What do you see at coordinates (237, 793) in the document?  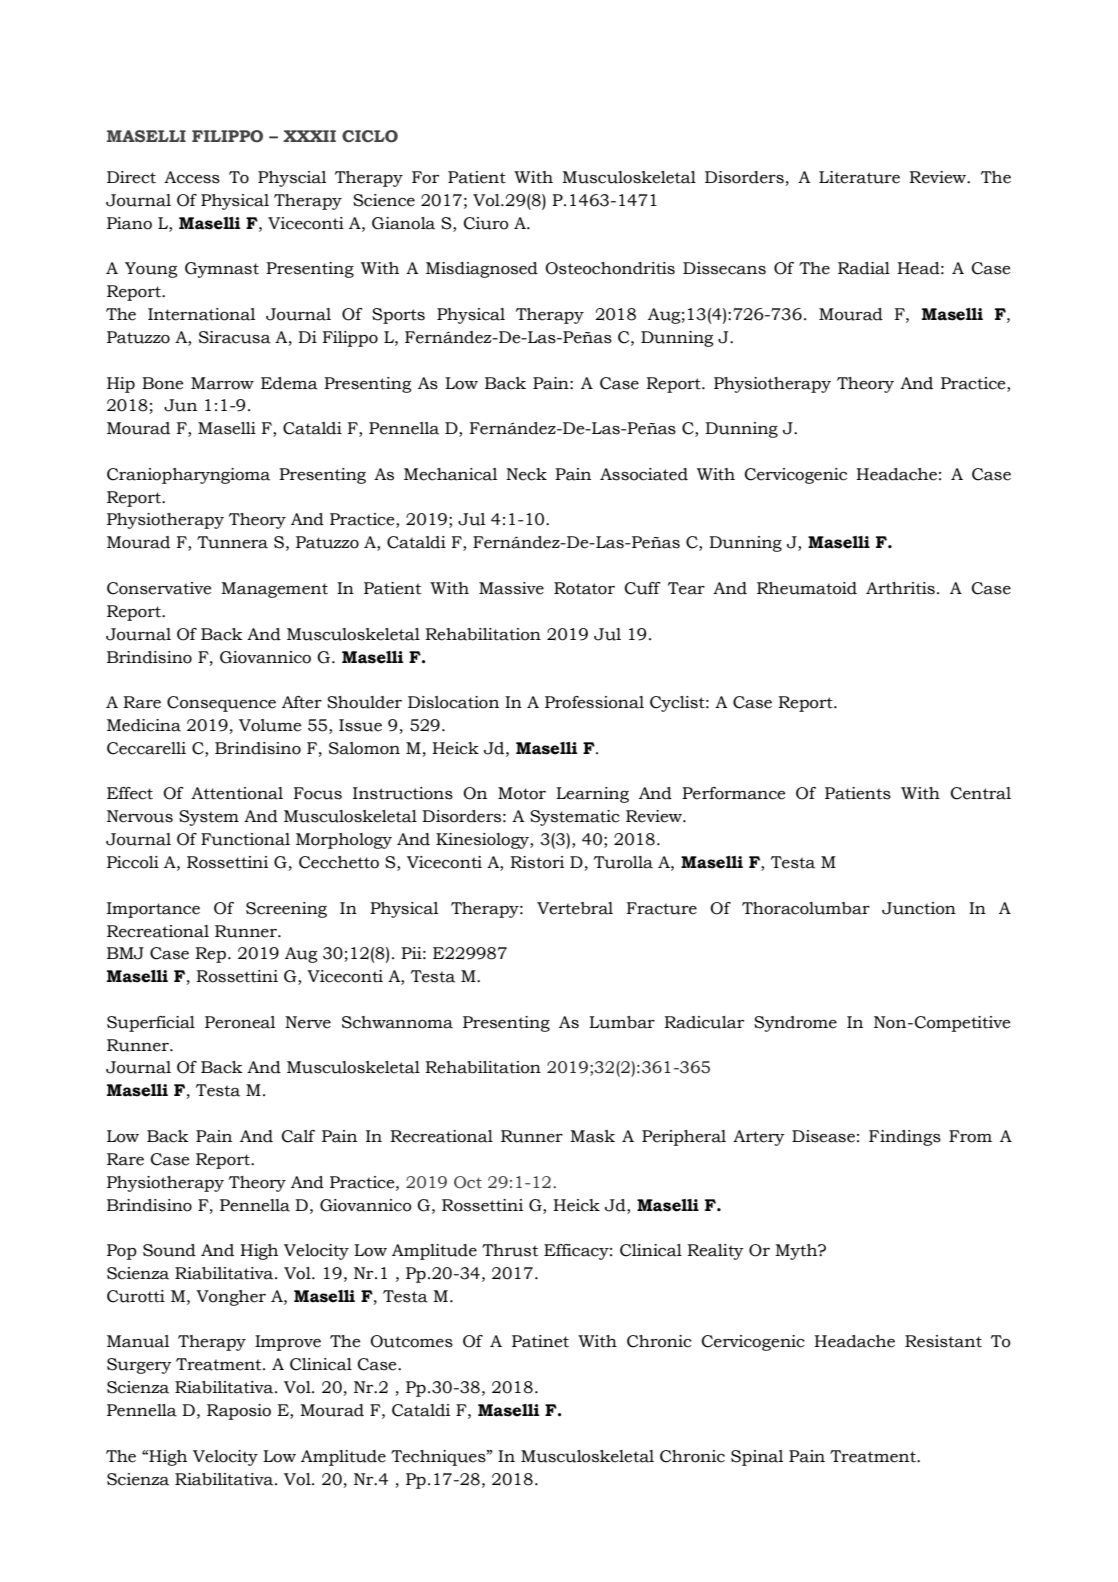 I see `Attentional` at bounding box center [237, 793].
